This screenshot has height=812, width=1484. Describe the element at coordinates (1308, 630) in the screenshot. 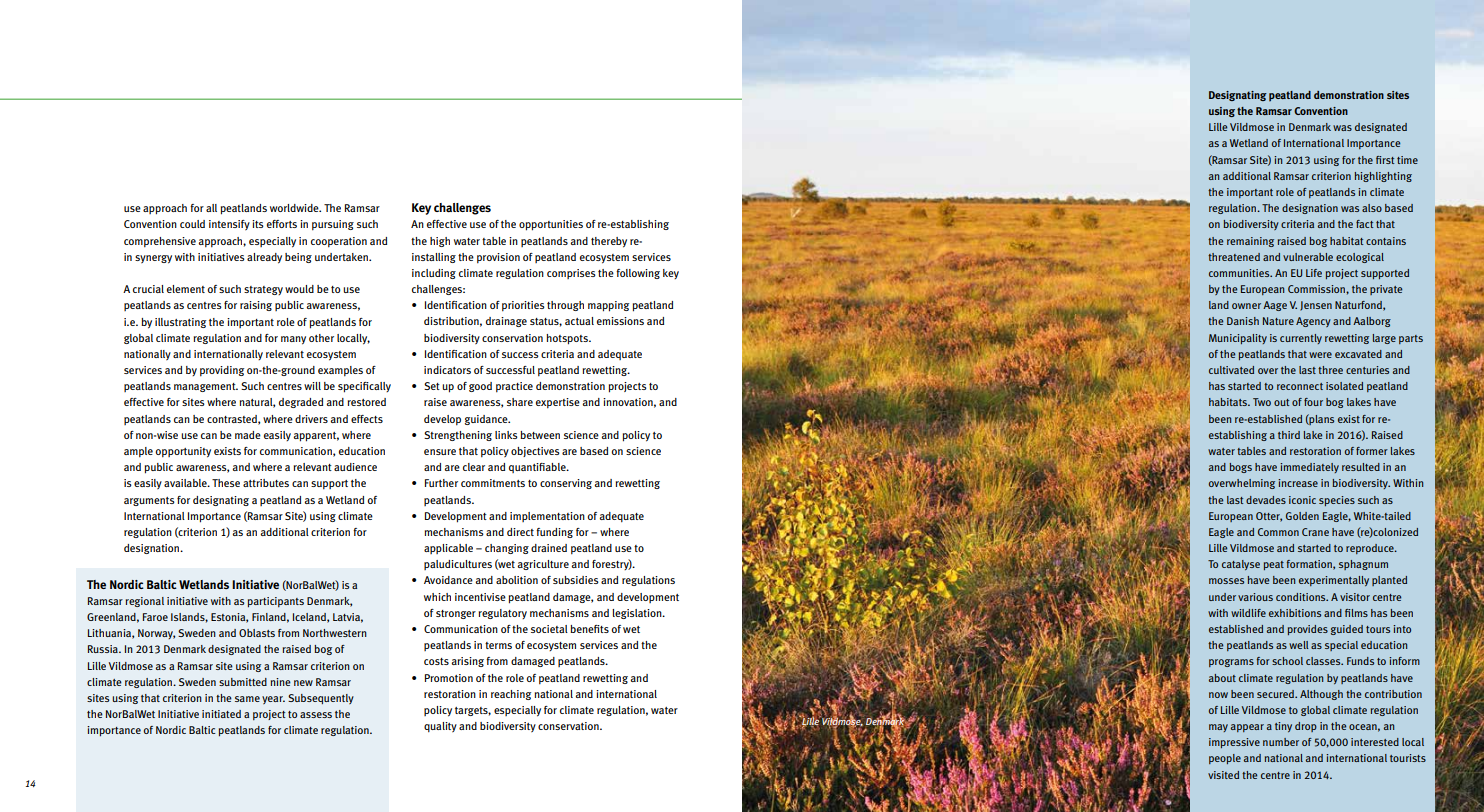

I see `provides` at that location.
